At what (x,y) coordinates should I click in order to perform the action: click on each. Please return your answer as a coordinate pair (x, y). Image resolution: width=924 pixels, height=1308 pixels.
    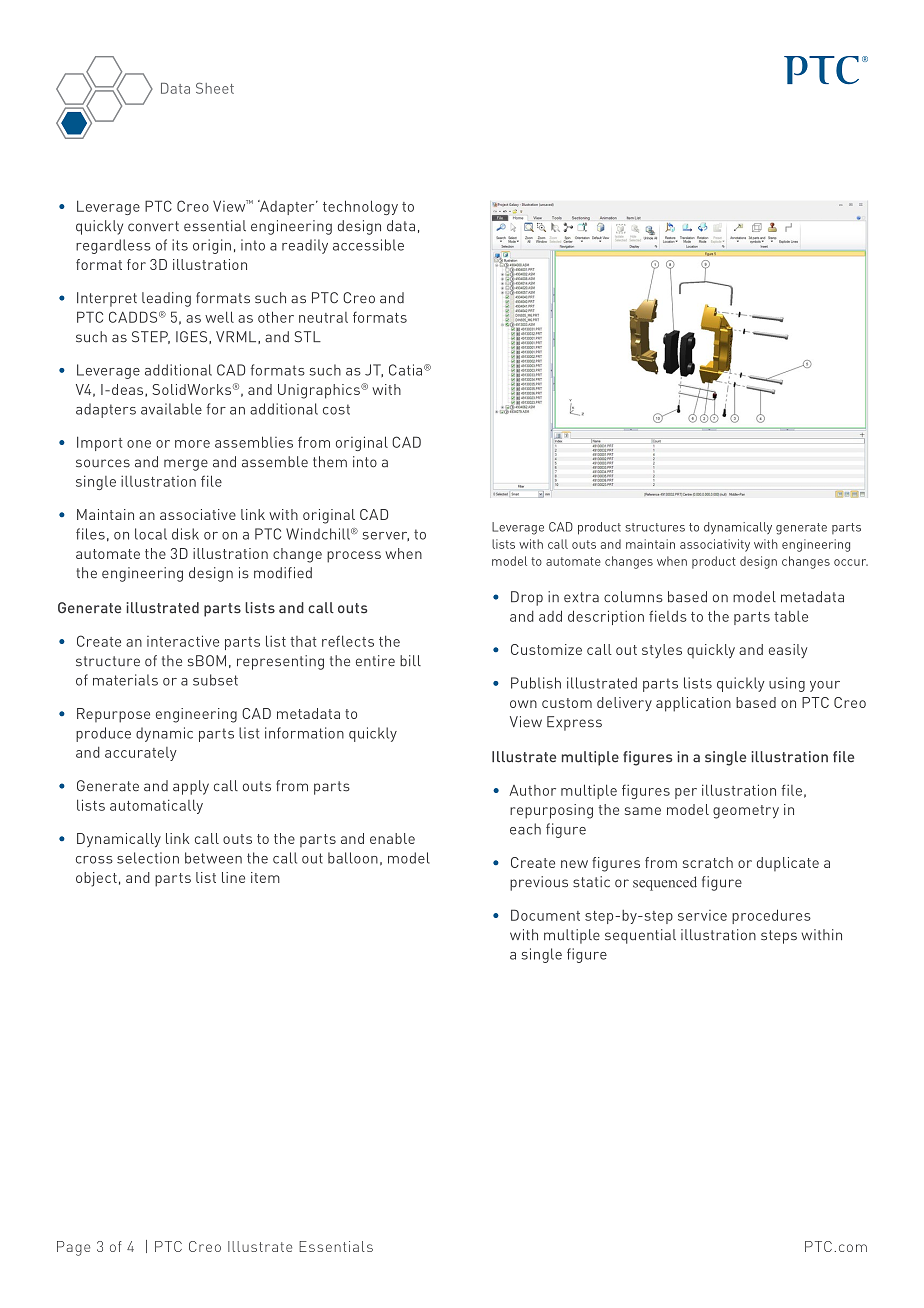
    Looking at the image, I should click on (525, 829).
